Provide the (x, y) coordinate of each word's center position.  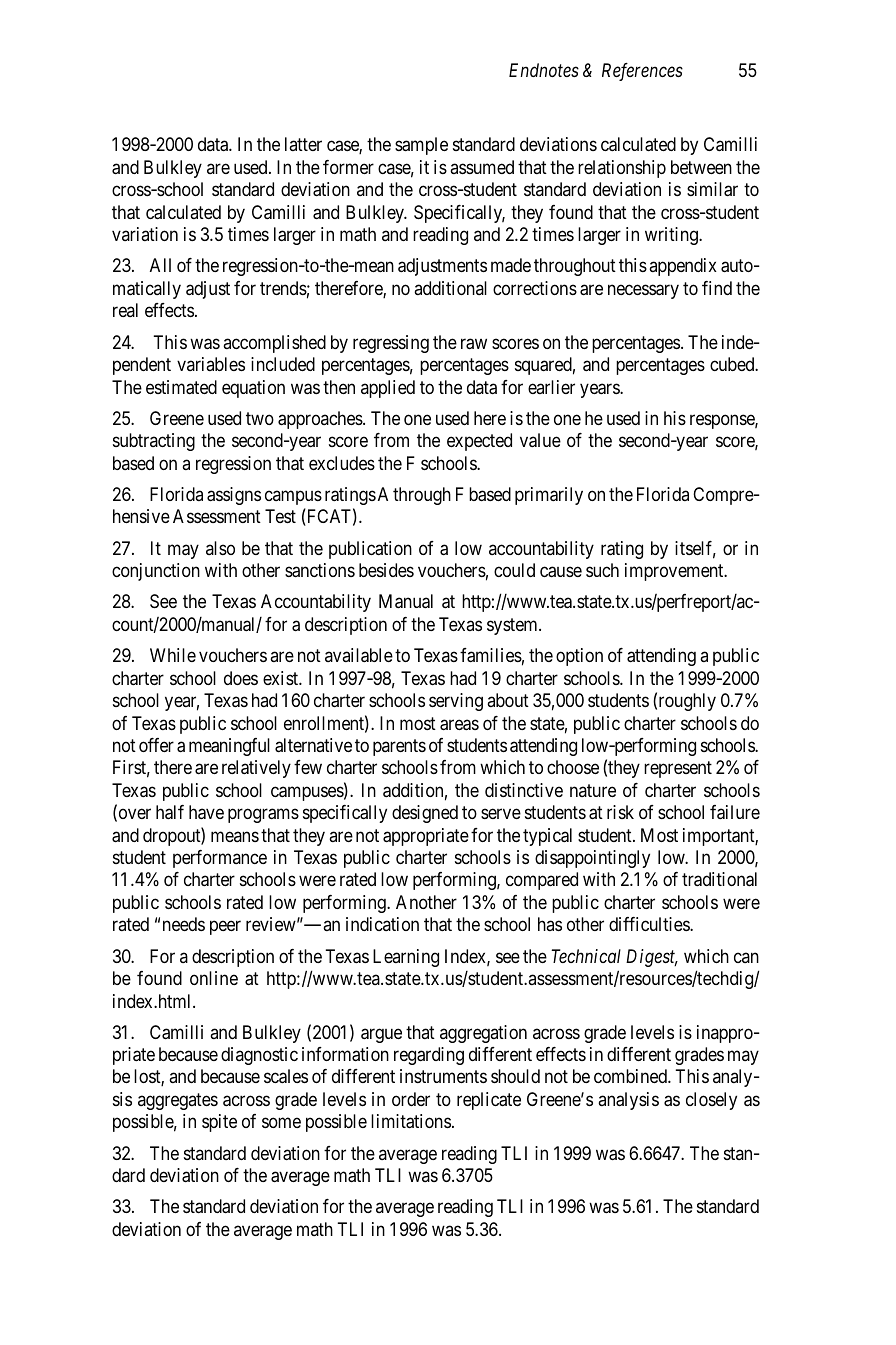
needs (184, 924)
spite (219, 1123)
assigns (234, 496)
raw (474, 344)
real (125, 310)
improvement (675, 572)
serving (456, 702)
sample (421, 146)
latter (303, 144)
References (642, 72)
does (241, 678)
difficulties (650, 924)
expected (479, 442)
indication (382, 924)
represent (678, 770)
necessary (643, 291)
